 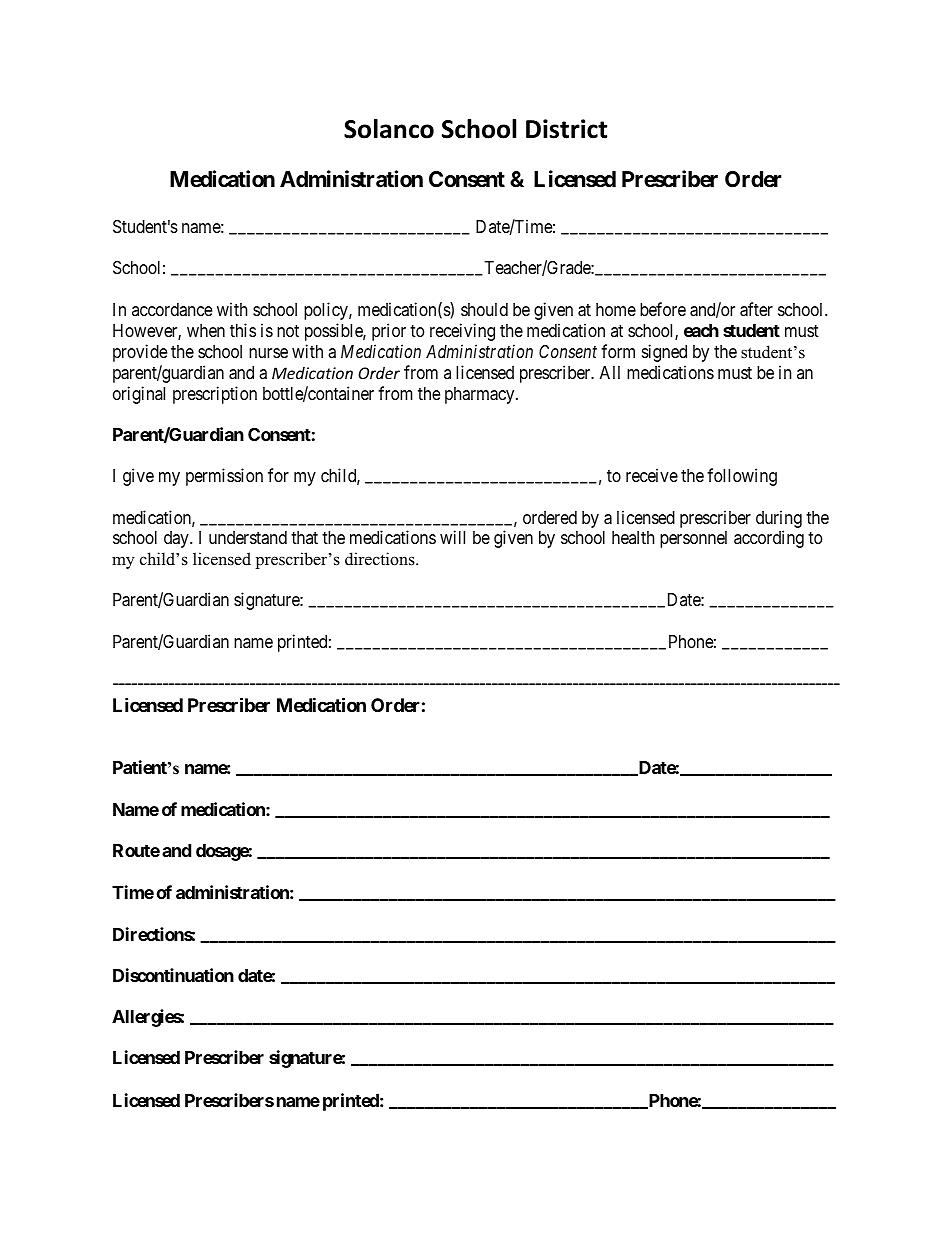 I want to click on District, so click(x=566, y=129).
